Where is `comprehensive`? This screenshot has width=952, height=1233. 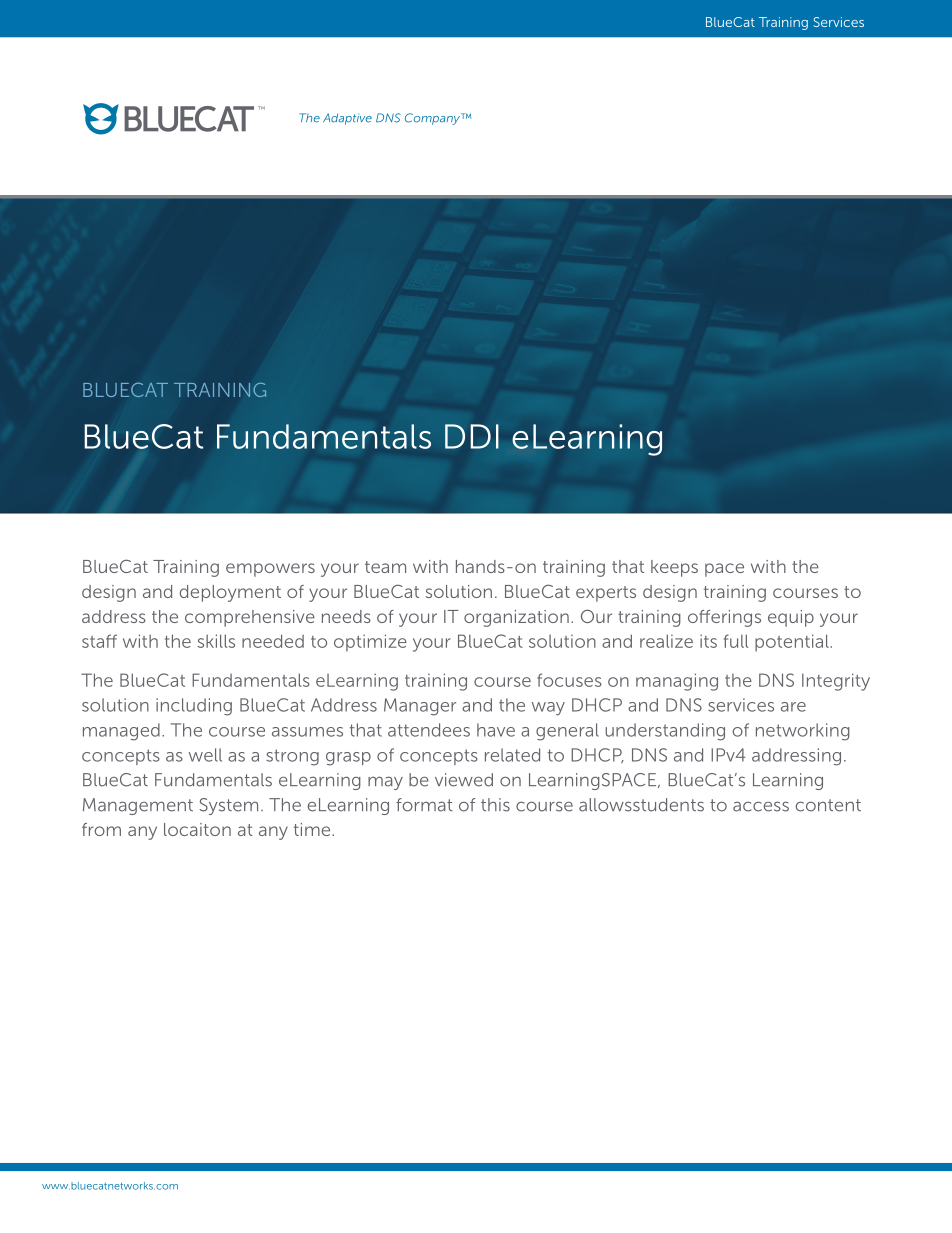 comprehensive is located at coordinates (250, 618).
